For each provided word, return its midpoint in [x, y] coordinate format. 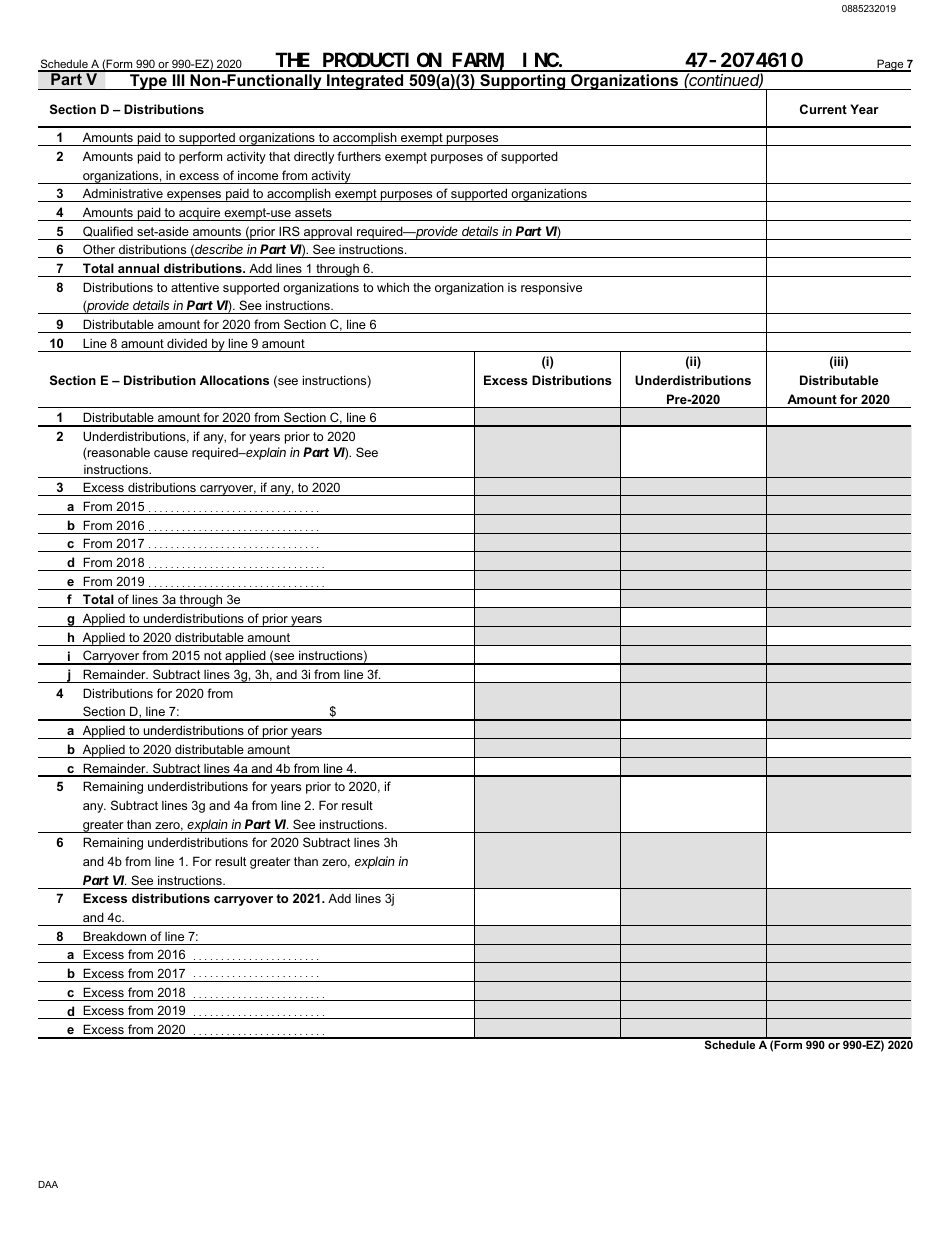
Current [823, 109]
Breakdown [114, 936]
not [213, 657]
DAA [48, 1184]
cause [171, 453]
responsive [551, 288]
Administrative [123, 193]
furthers [359, 156]
